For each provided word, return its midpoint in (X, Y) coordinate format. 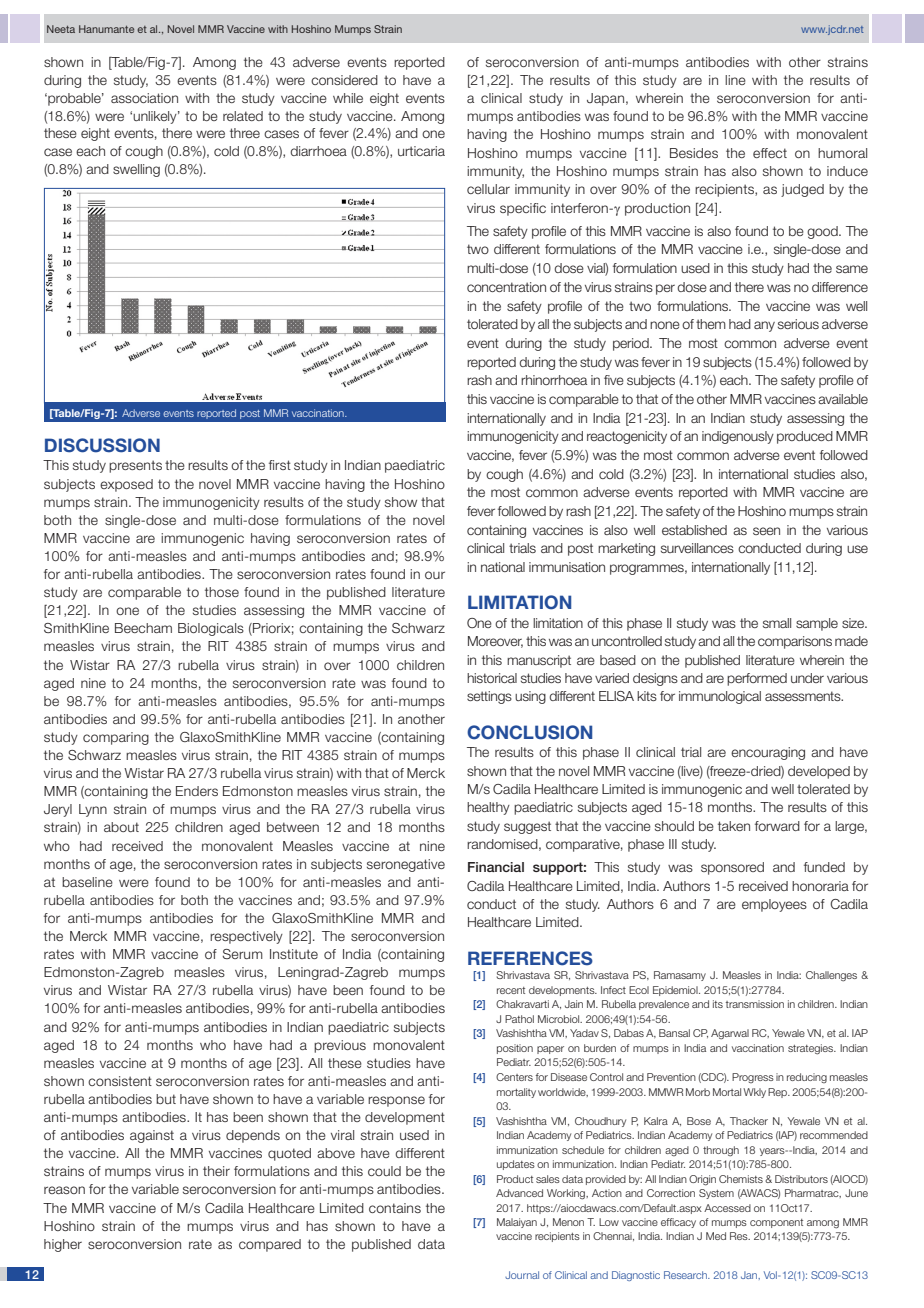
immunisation (567, 567)
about (121, 827)
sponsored (732, 868)
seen (766, 531)
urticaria (421, 151)
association (144, 98)
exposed (126, 485)
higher (63, 1245)
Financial (496, 867)
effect (770, 153)
